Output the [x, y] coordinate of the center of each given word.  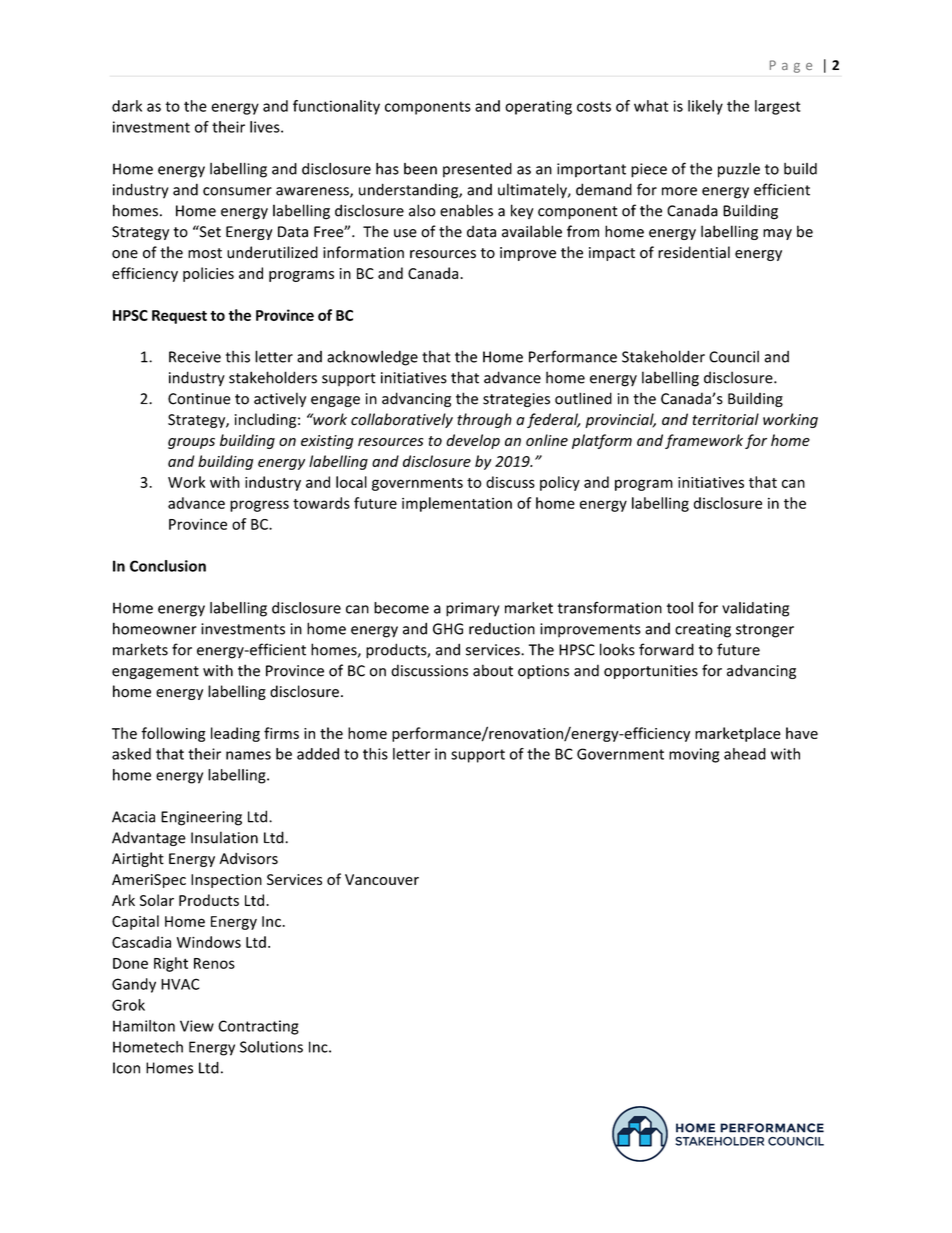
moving [694, 755]
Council [734, 356]
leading [235, 734]
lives [266, 127]
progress [259, 506]
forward [666, 649]
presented [477, 170]
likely [705, 107]
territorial [725, 419]
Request [179, 317]
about [493, 670]
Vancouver [382, 879]
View [197, 1026]
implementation [457, 504]
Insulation [224, 837]
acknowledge [372, 358]
